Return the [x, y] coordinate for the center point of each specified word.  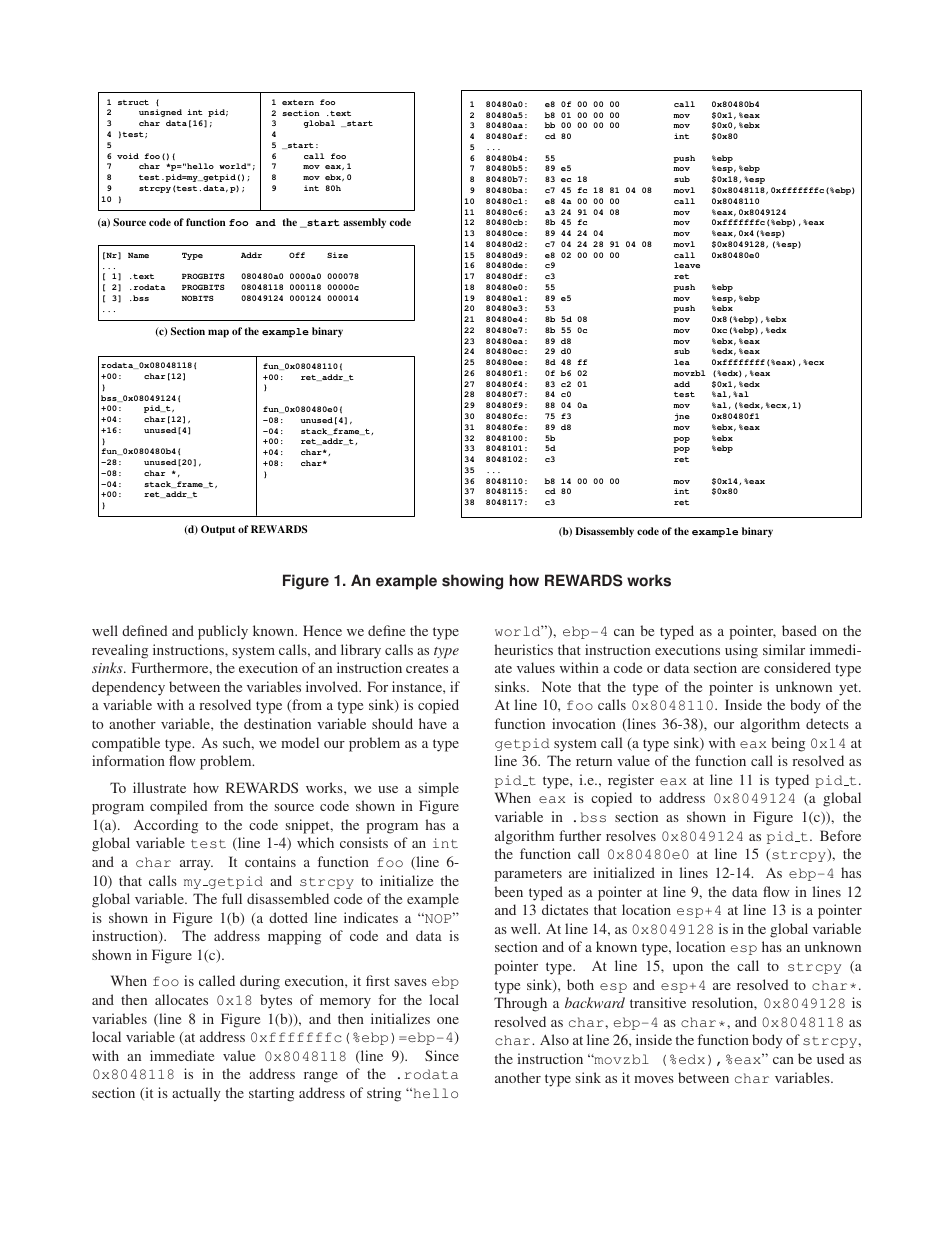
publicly [223, 632]
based [799, 630]
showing [472, 582]
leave [687, 265]
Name [138, 255]
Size [337, 255]
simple [439, 789]
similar [784, 649]
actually [196, 1094]
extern [298, 102]
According [166, 826]
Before [840, 835]
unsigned [160, 113]
